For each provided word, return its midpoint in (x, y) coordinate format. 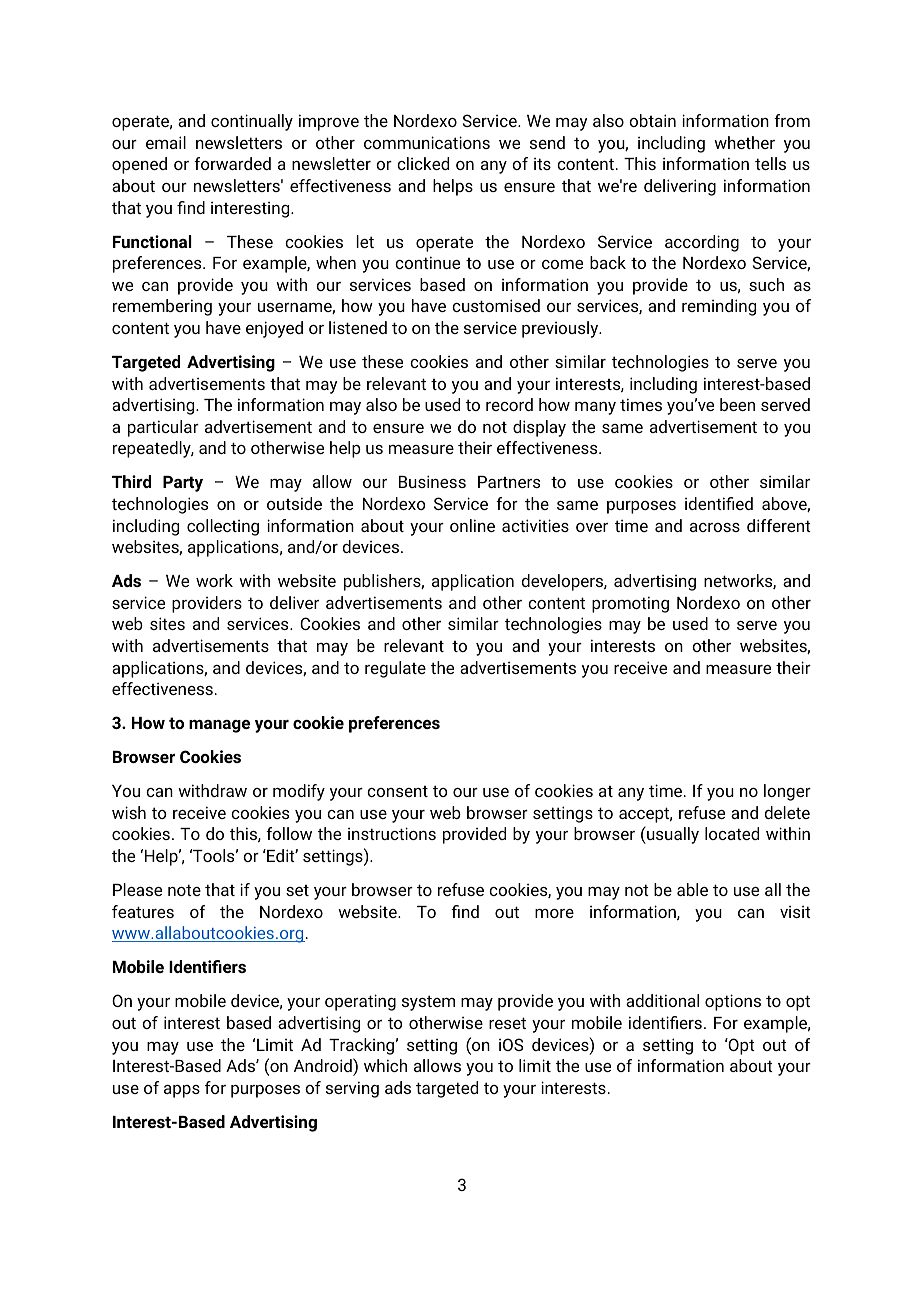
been (737, 404)
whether (744, 142)
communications (427, 142)
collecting (223, 527)
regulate (395, 669)
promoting (630, 604)
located (732, 833)
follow (289, 833)
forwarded (232, 163)
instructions (392, 833)
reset (507, 1023)
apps (182, 1091)
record (509, 404)
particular (163, 428)
